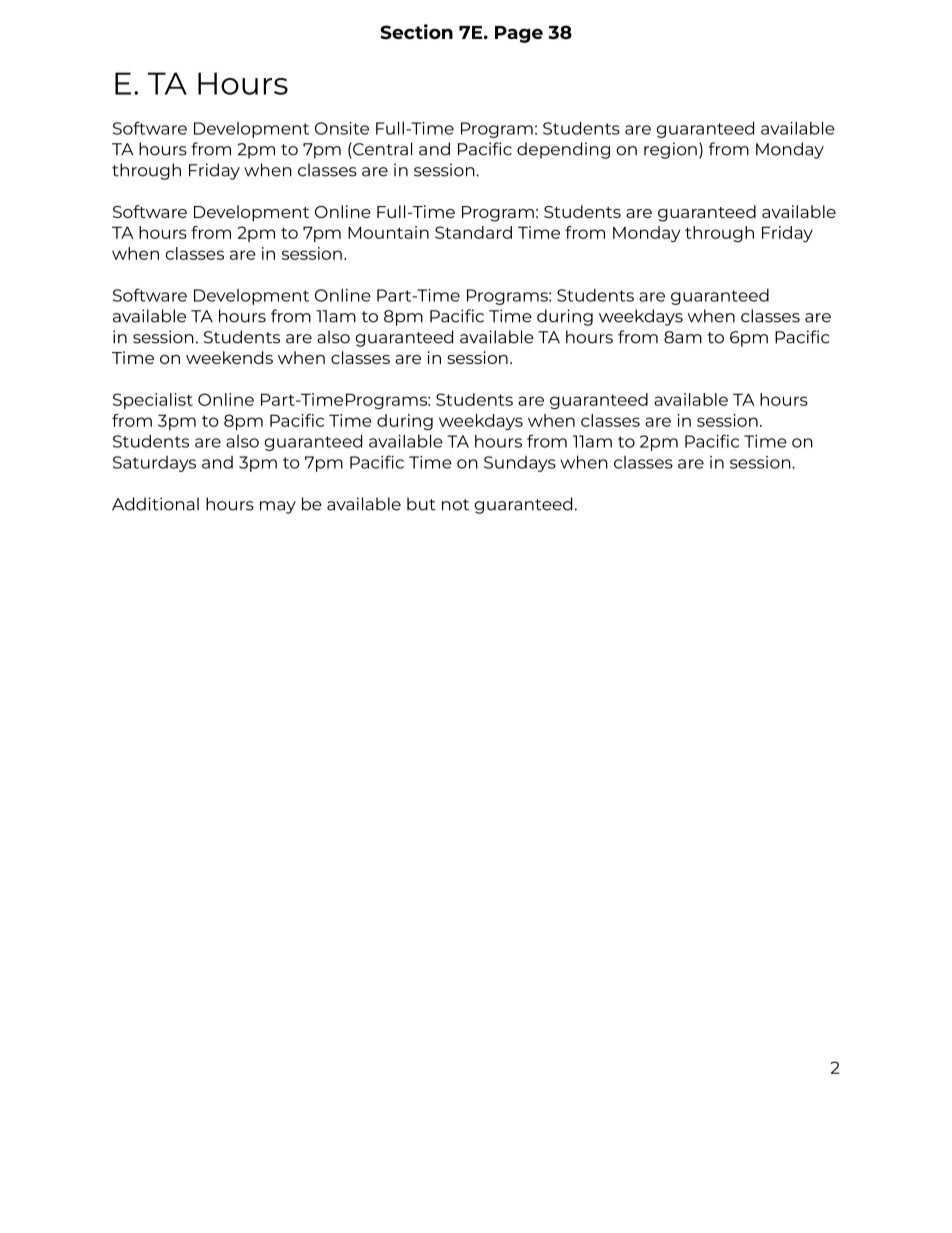  I want to click on Additional, so click(155, 504).
